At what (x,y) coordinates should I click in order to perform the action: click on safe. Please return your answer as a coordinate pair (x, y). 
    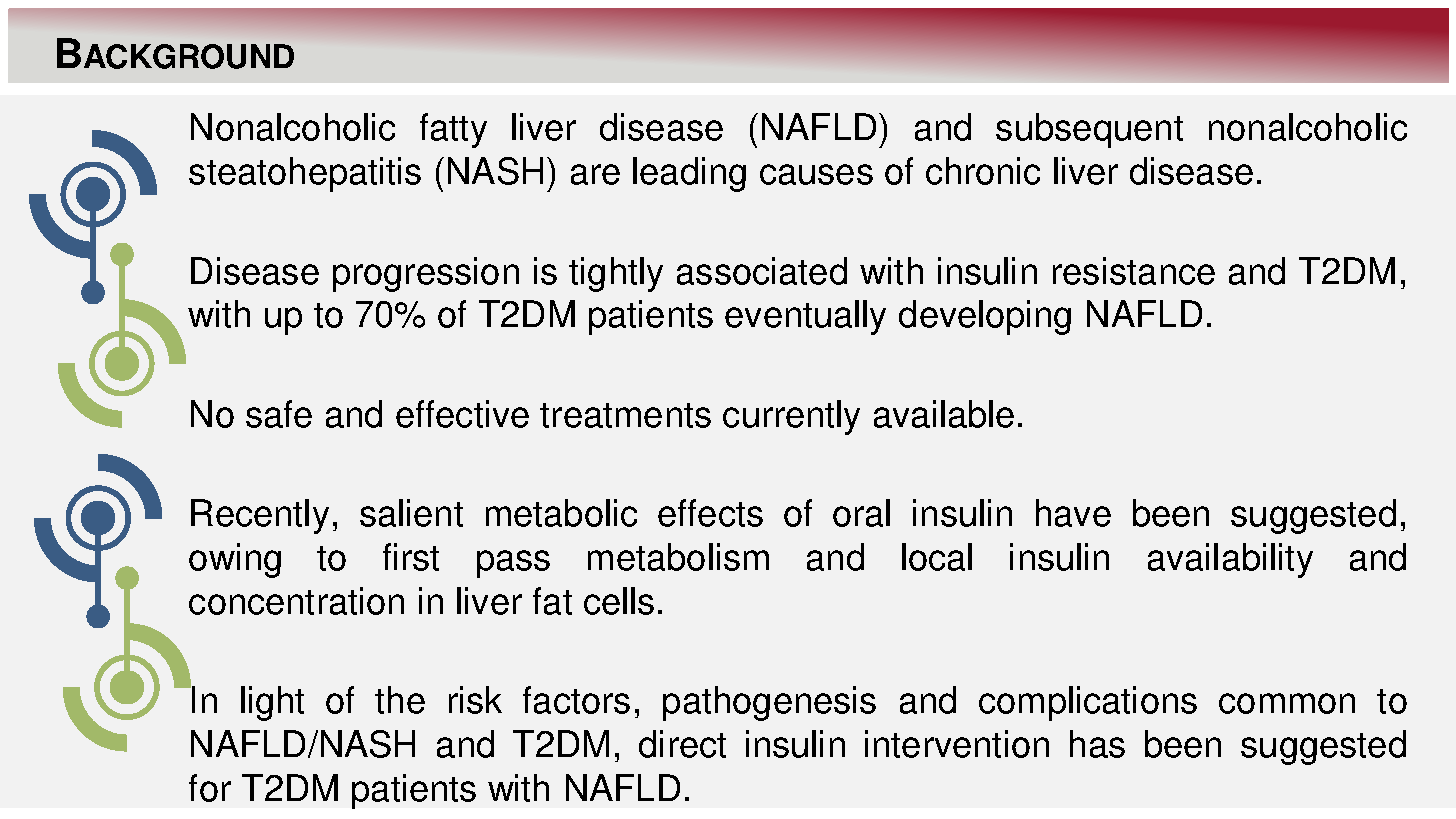
    Looking at the image, I should click on (279, 414).
